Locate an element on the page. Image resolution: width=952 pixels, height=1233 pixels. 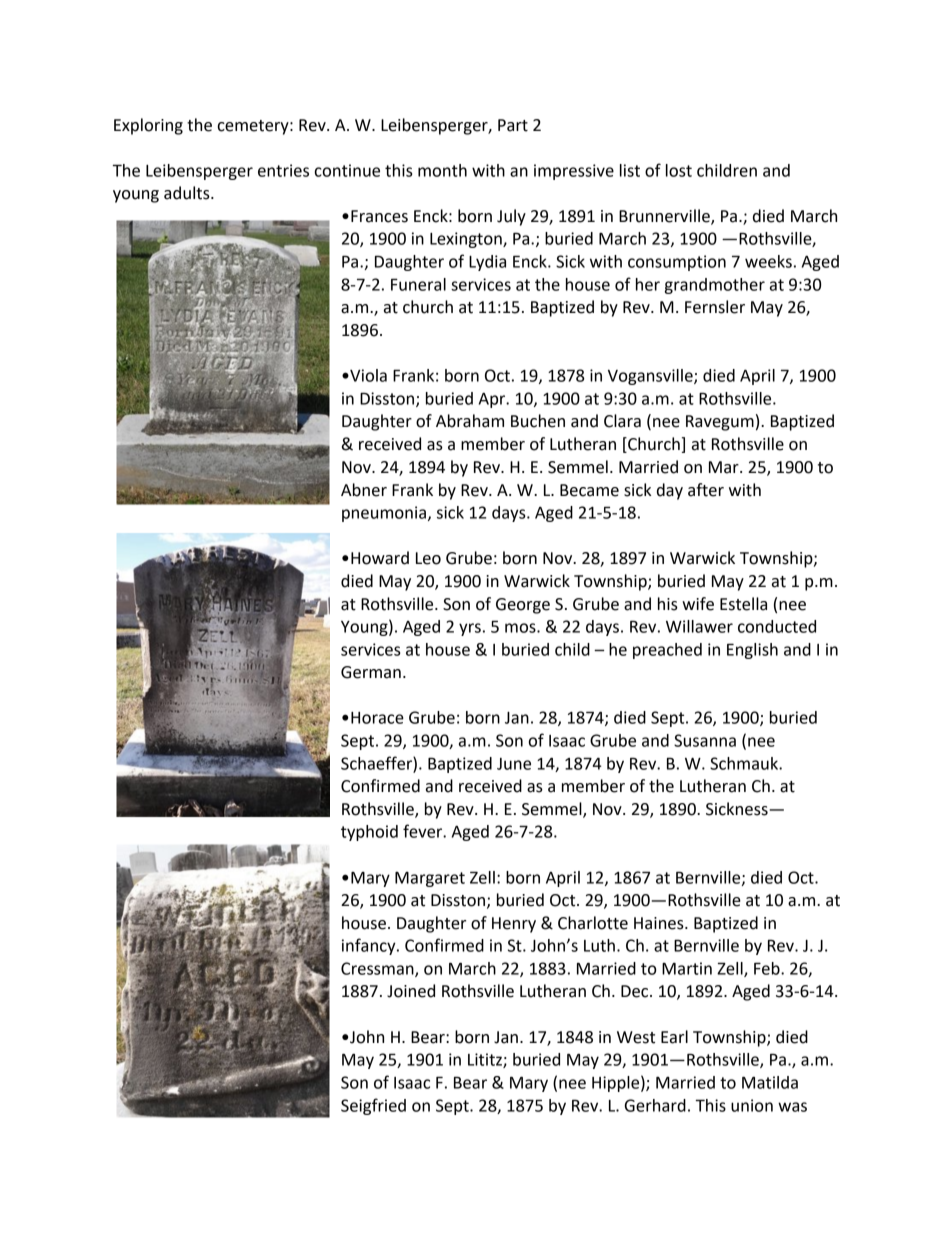
Clara is located at coordinates (622, 421).
